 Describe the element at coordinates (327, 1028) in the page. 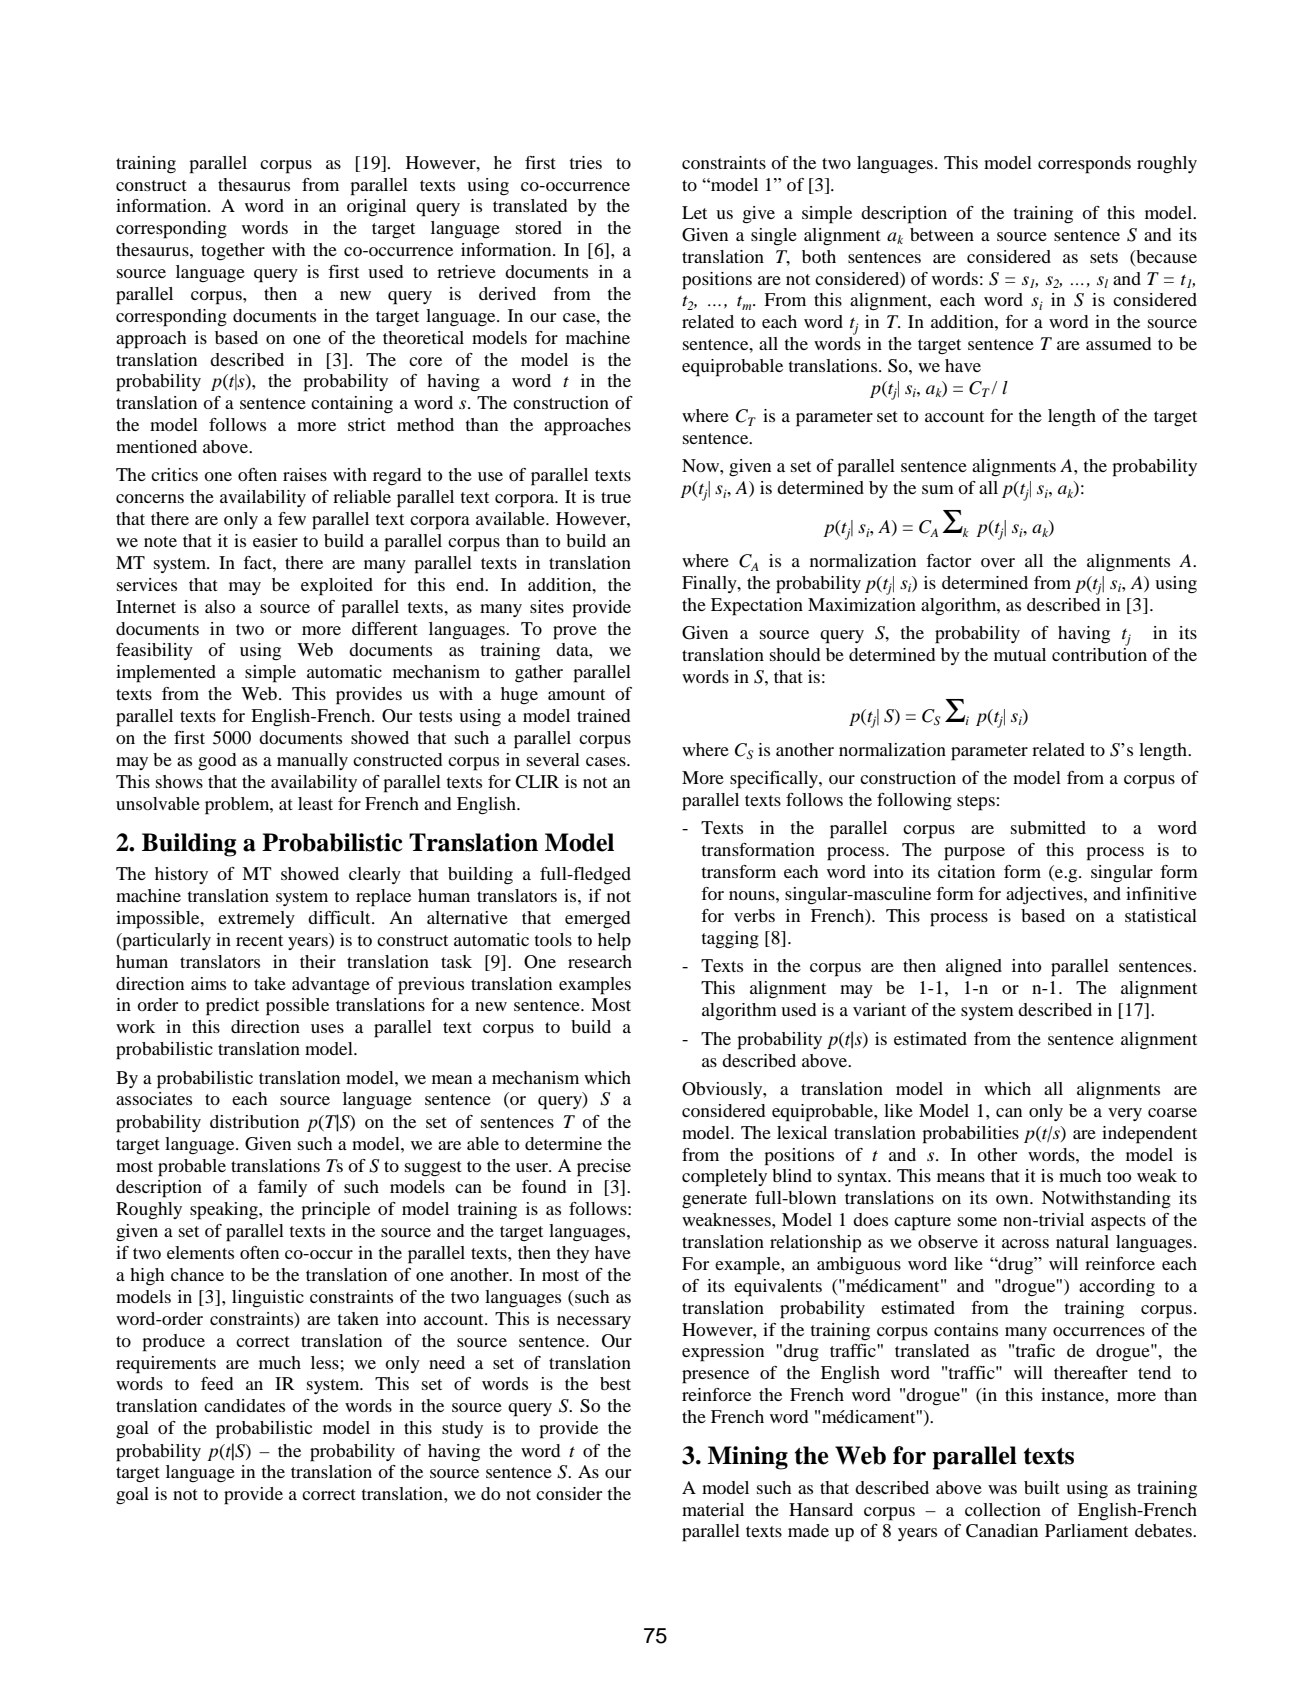

I see `uses` at that location.
